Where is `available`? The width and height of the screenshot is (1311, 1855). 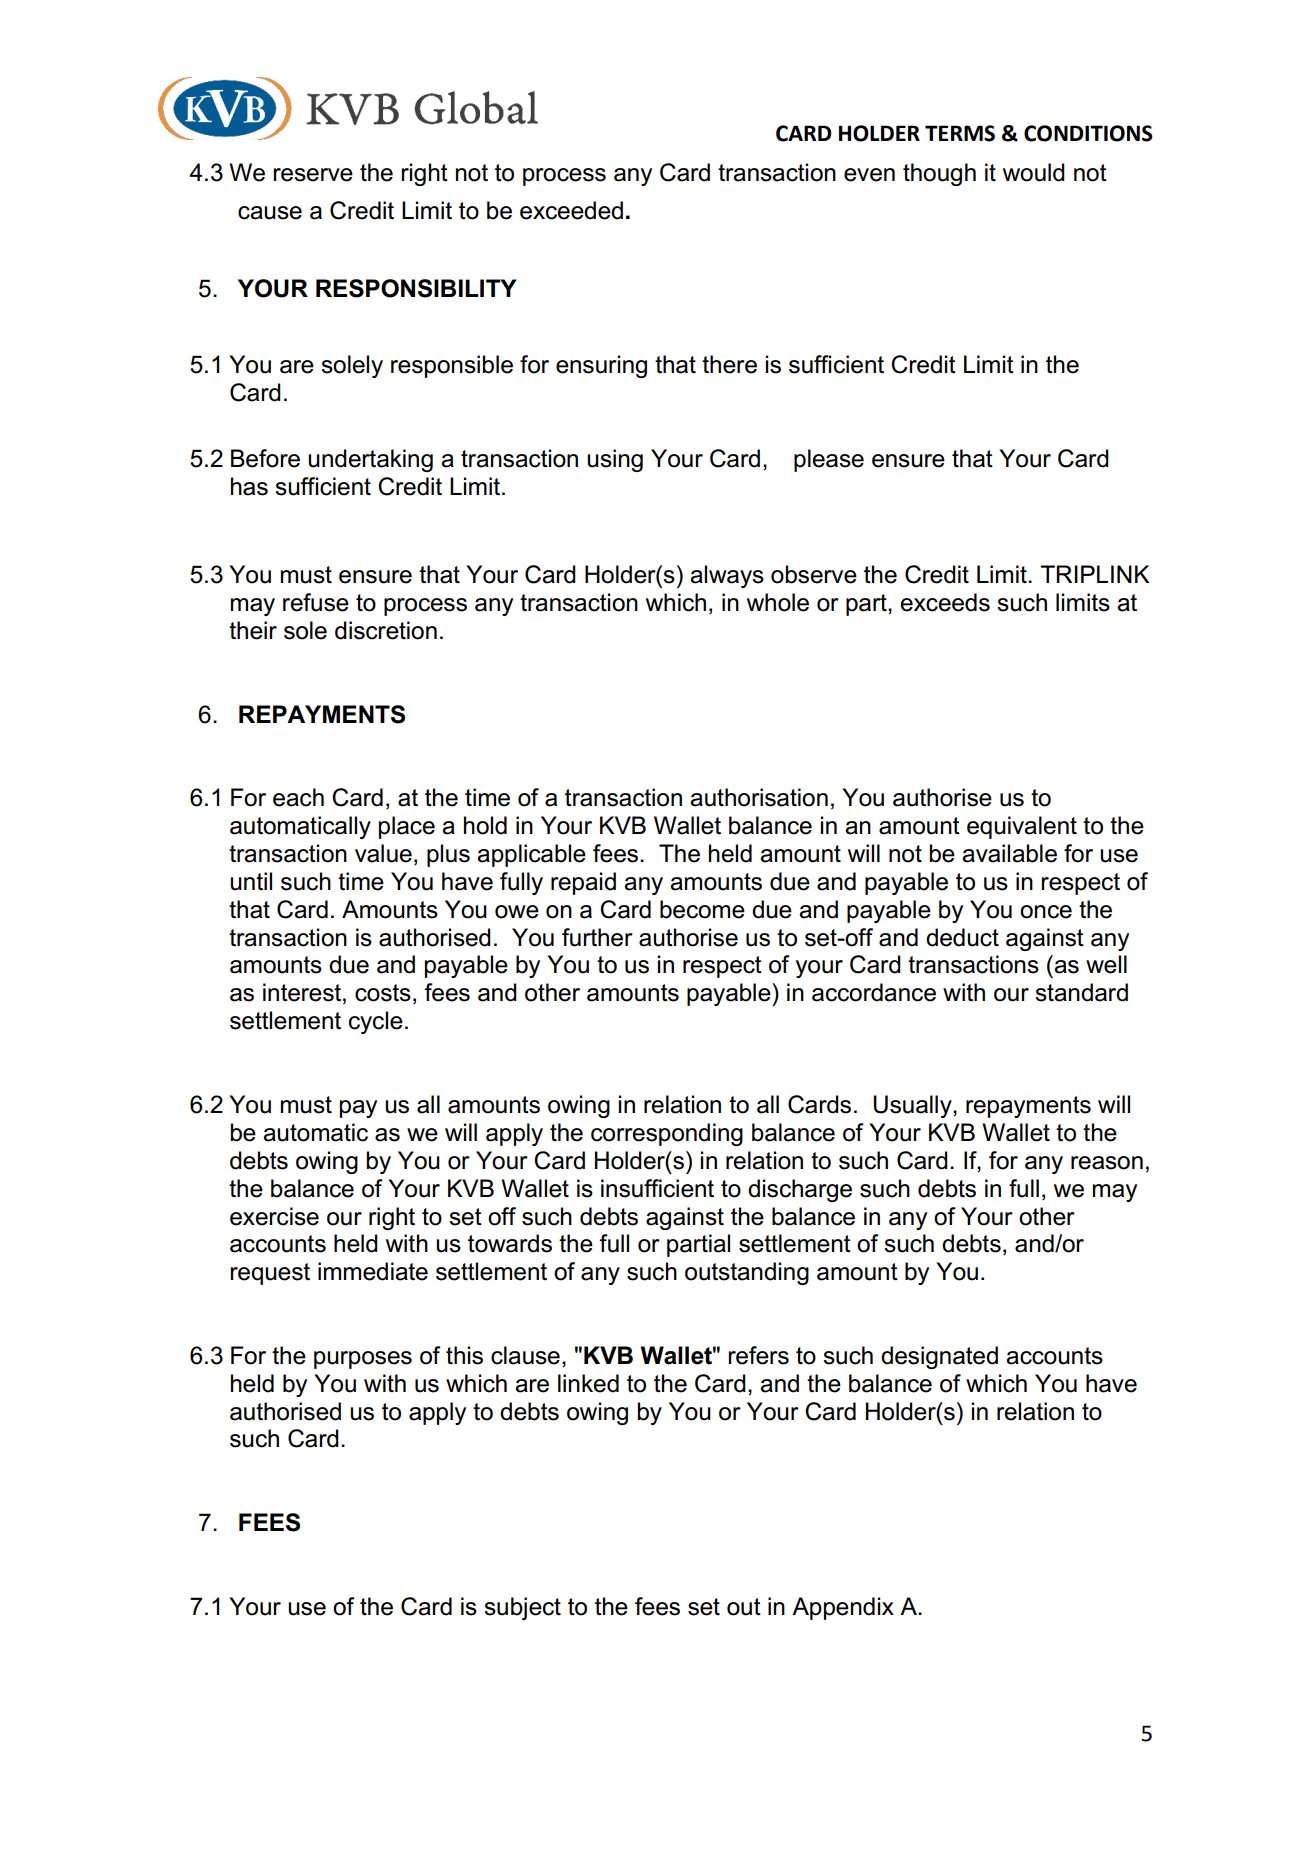 available is located at coordinates (1009, 853).
